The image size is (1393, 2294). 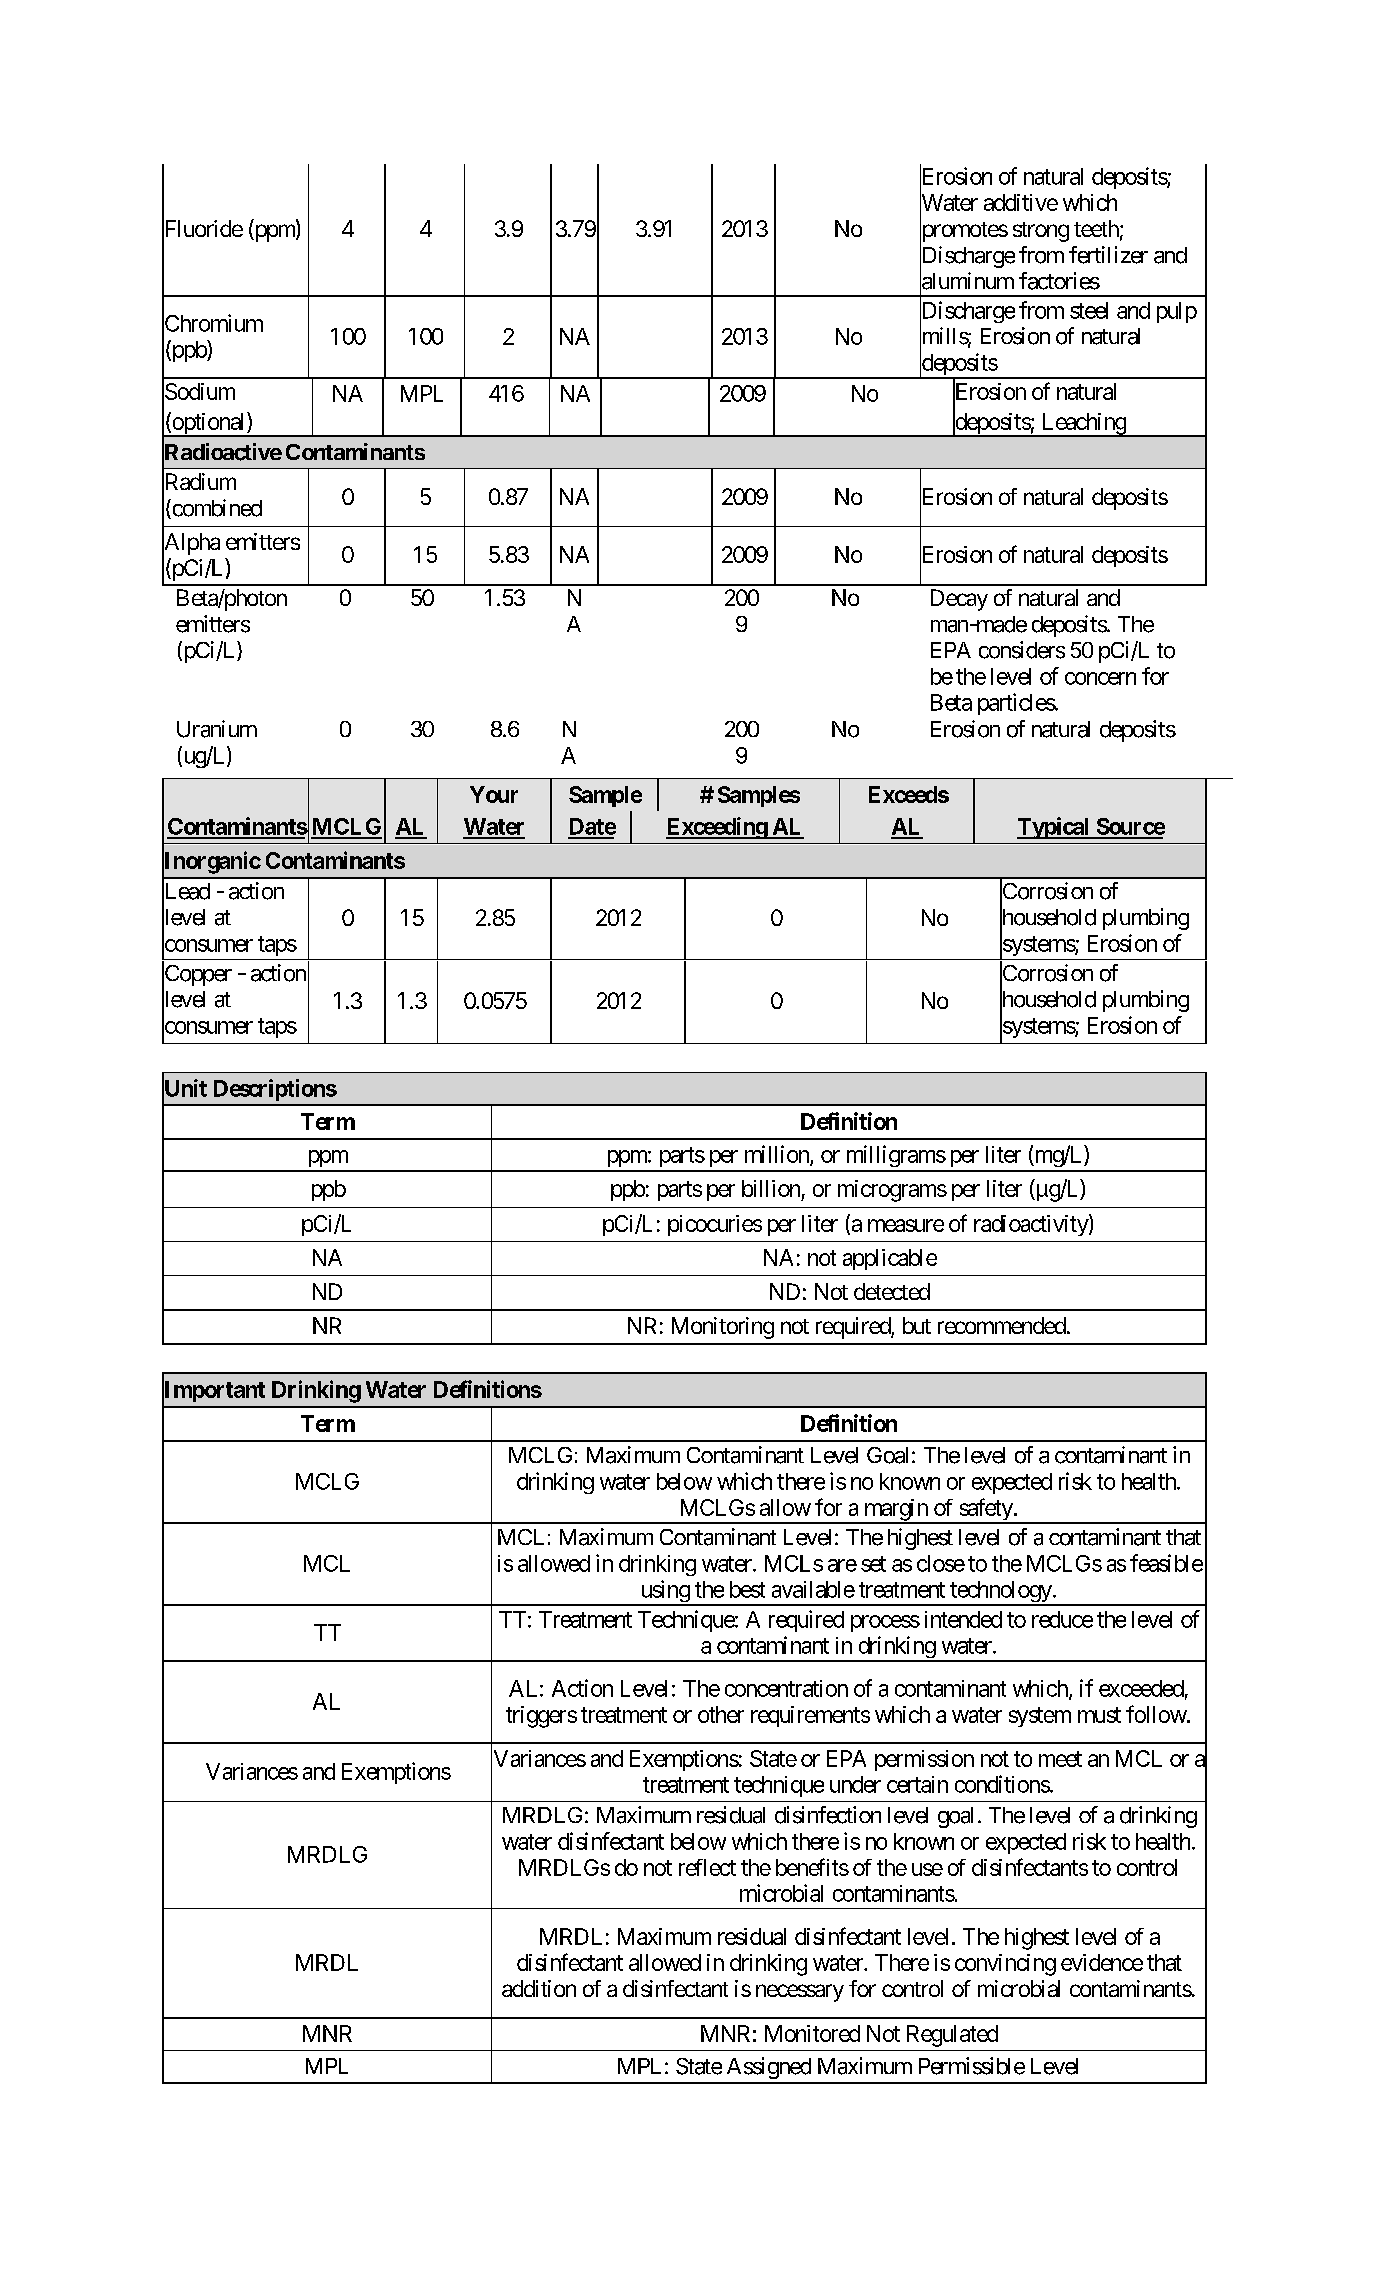 I want to click on recommended, so click(x=1002, y=1325).
